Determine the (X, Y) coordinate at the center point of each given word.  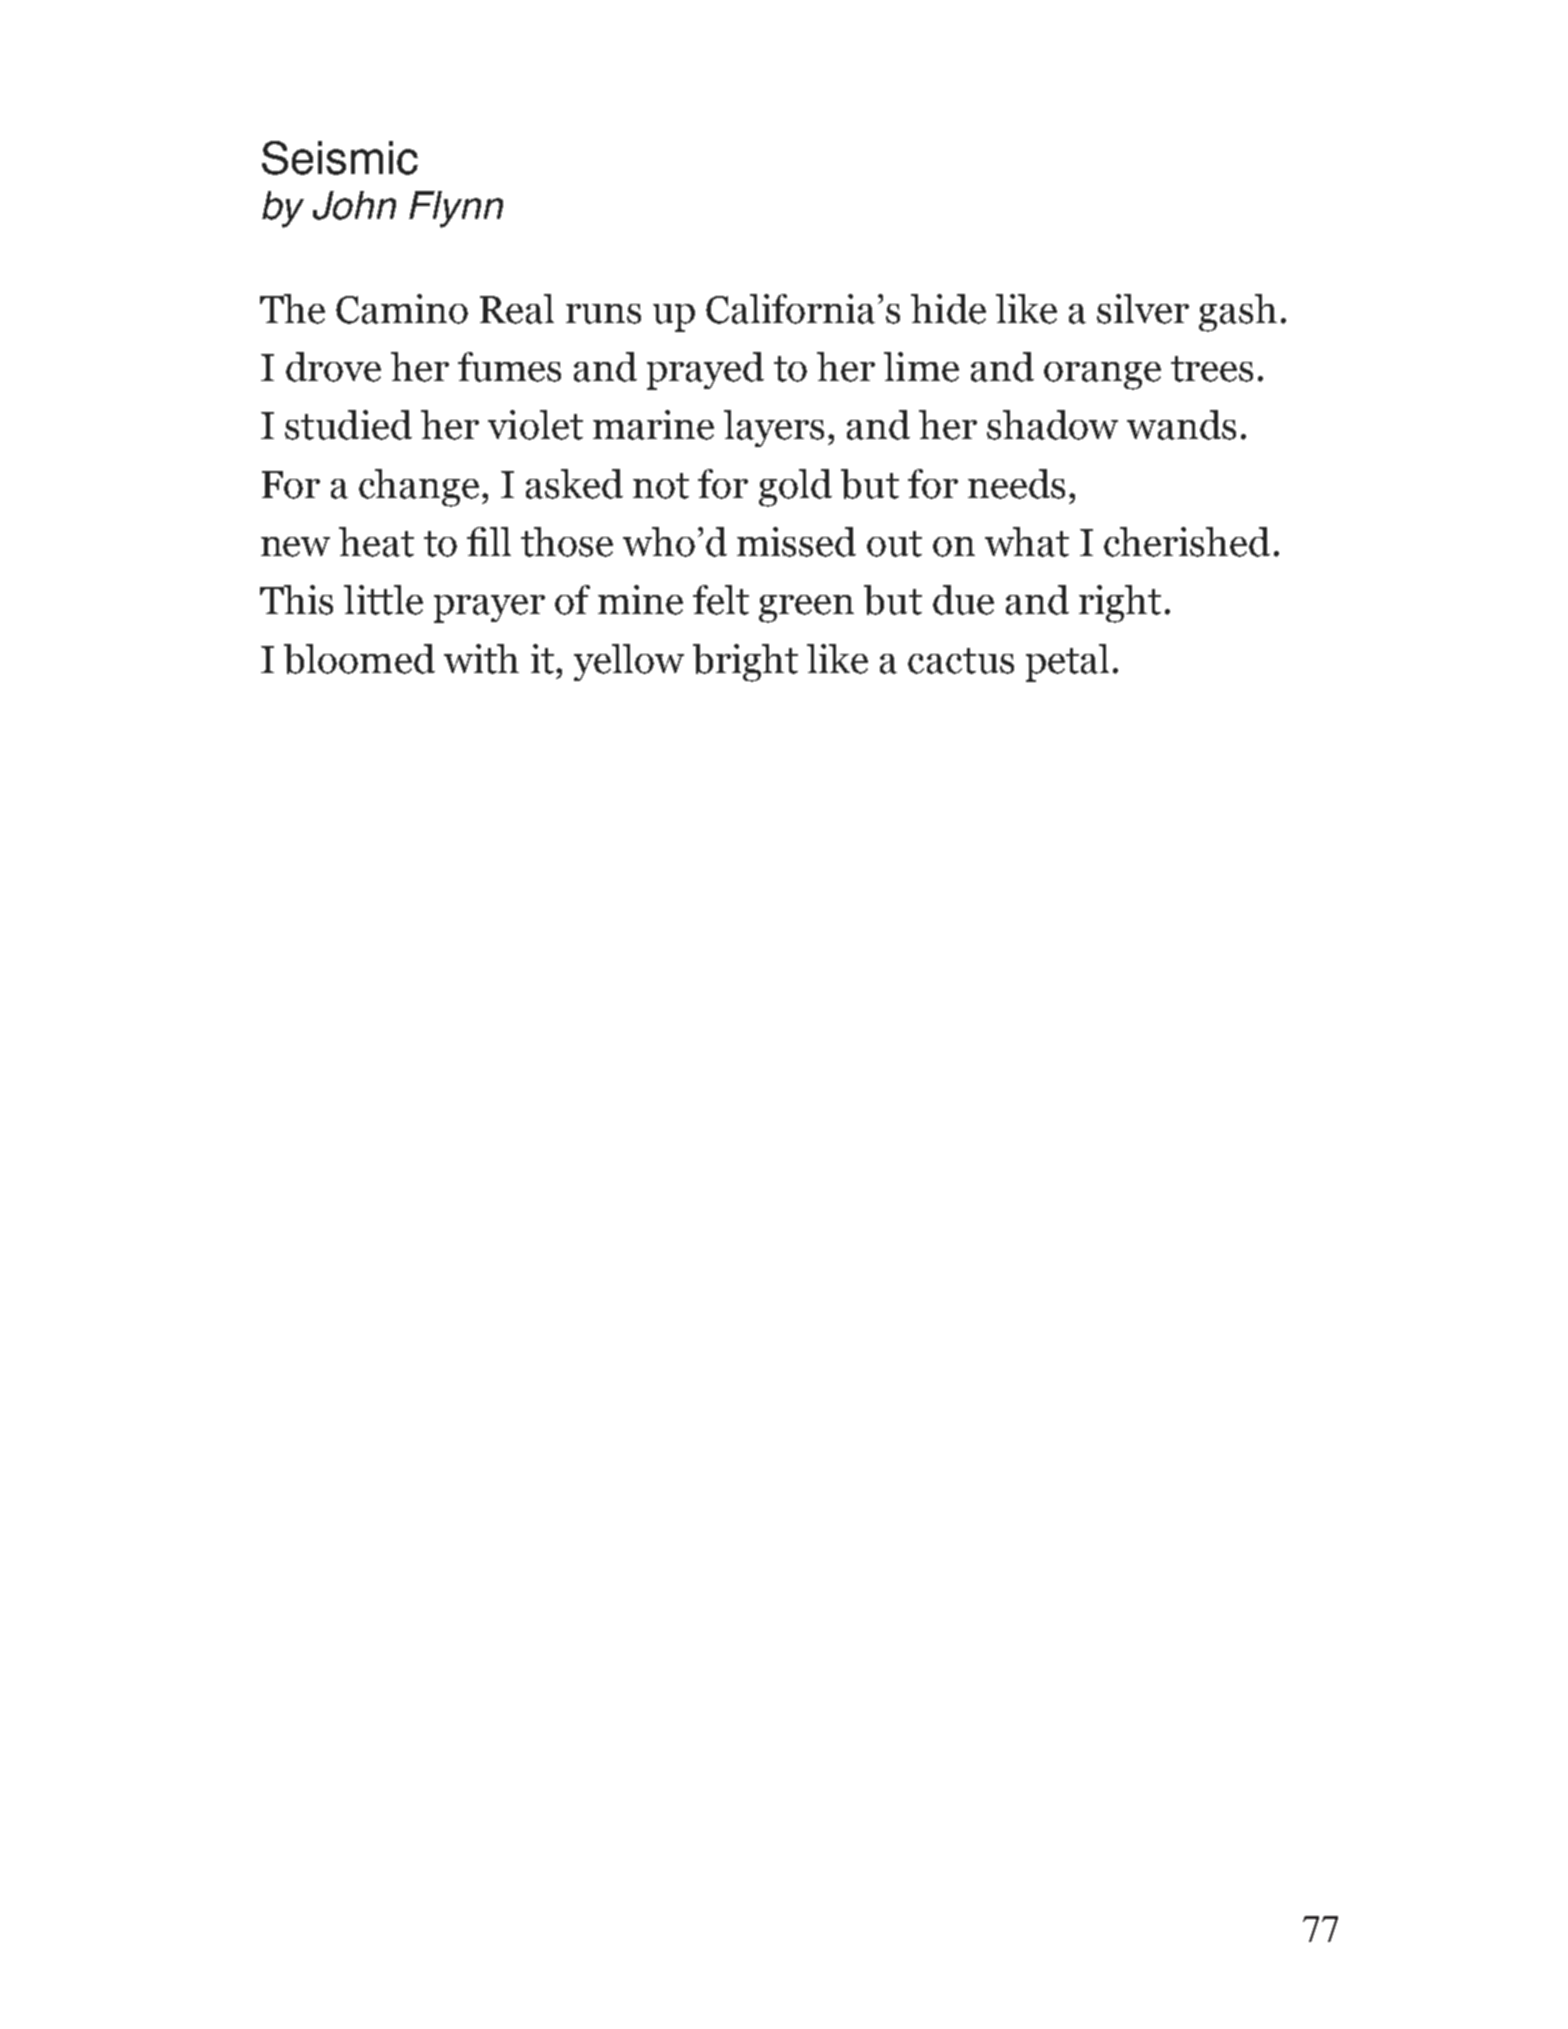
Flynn (456, 209)
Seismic (340, 158)
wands (1181, 425)
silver (1143, 309)
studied (348, 425)
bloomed (359, 659)
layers (774, 428)
